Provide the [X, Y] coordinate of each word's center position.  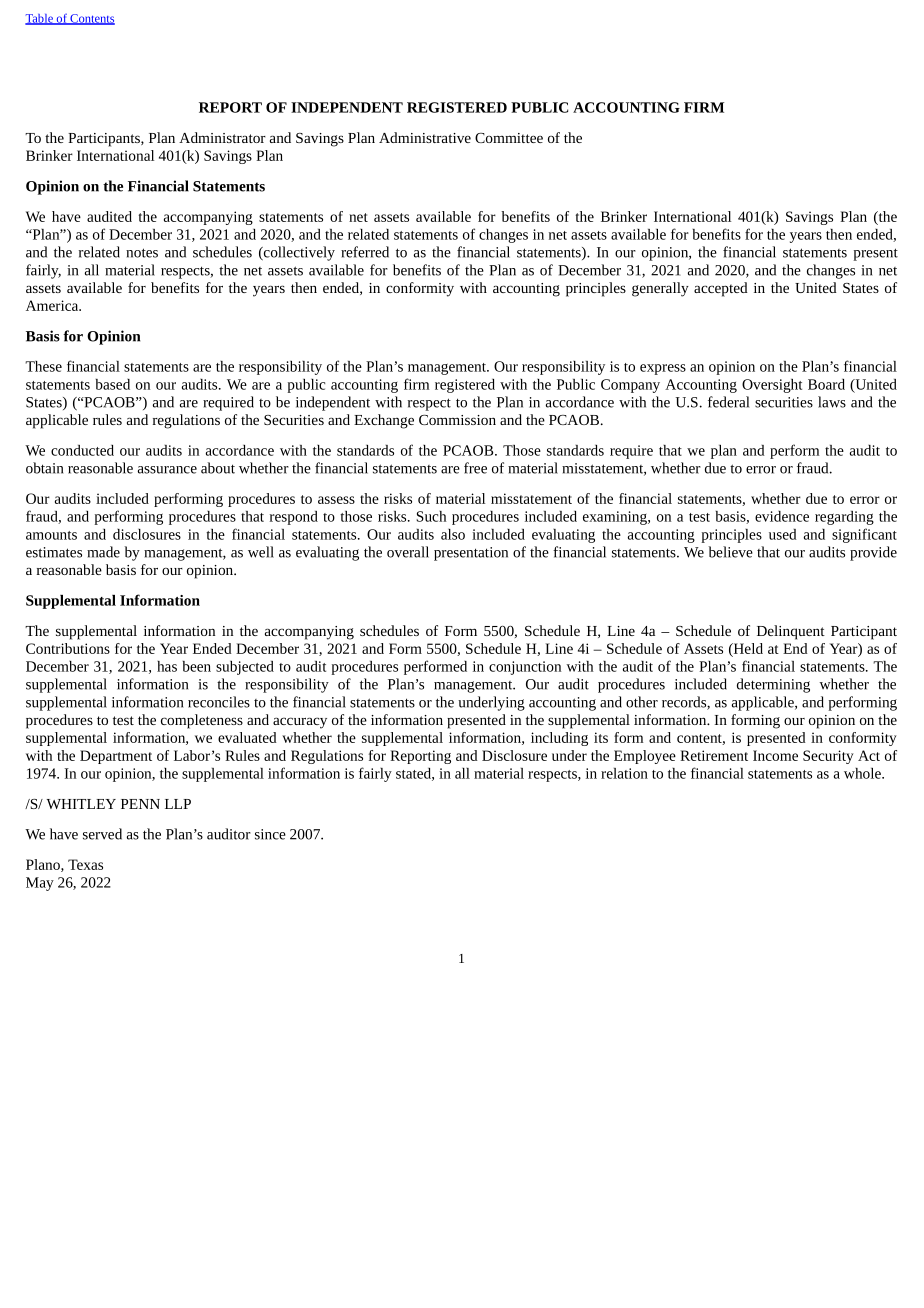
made [103, 552]
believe [730, 552]
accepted [721, 289]
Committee [509, 138]
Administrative [425, 137]
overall [408, 552]
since [270, 834]
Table [40, 19]
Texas [85, 864]
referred [365, 252]
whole [863, 773]
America [53, 305]
